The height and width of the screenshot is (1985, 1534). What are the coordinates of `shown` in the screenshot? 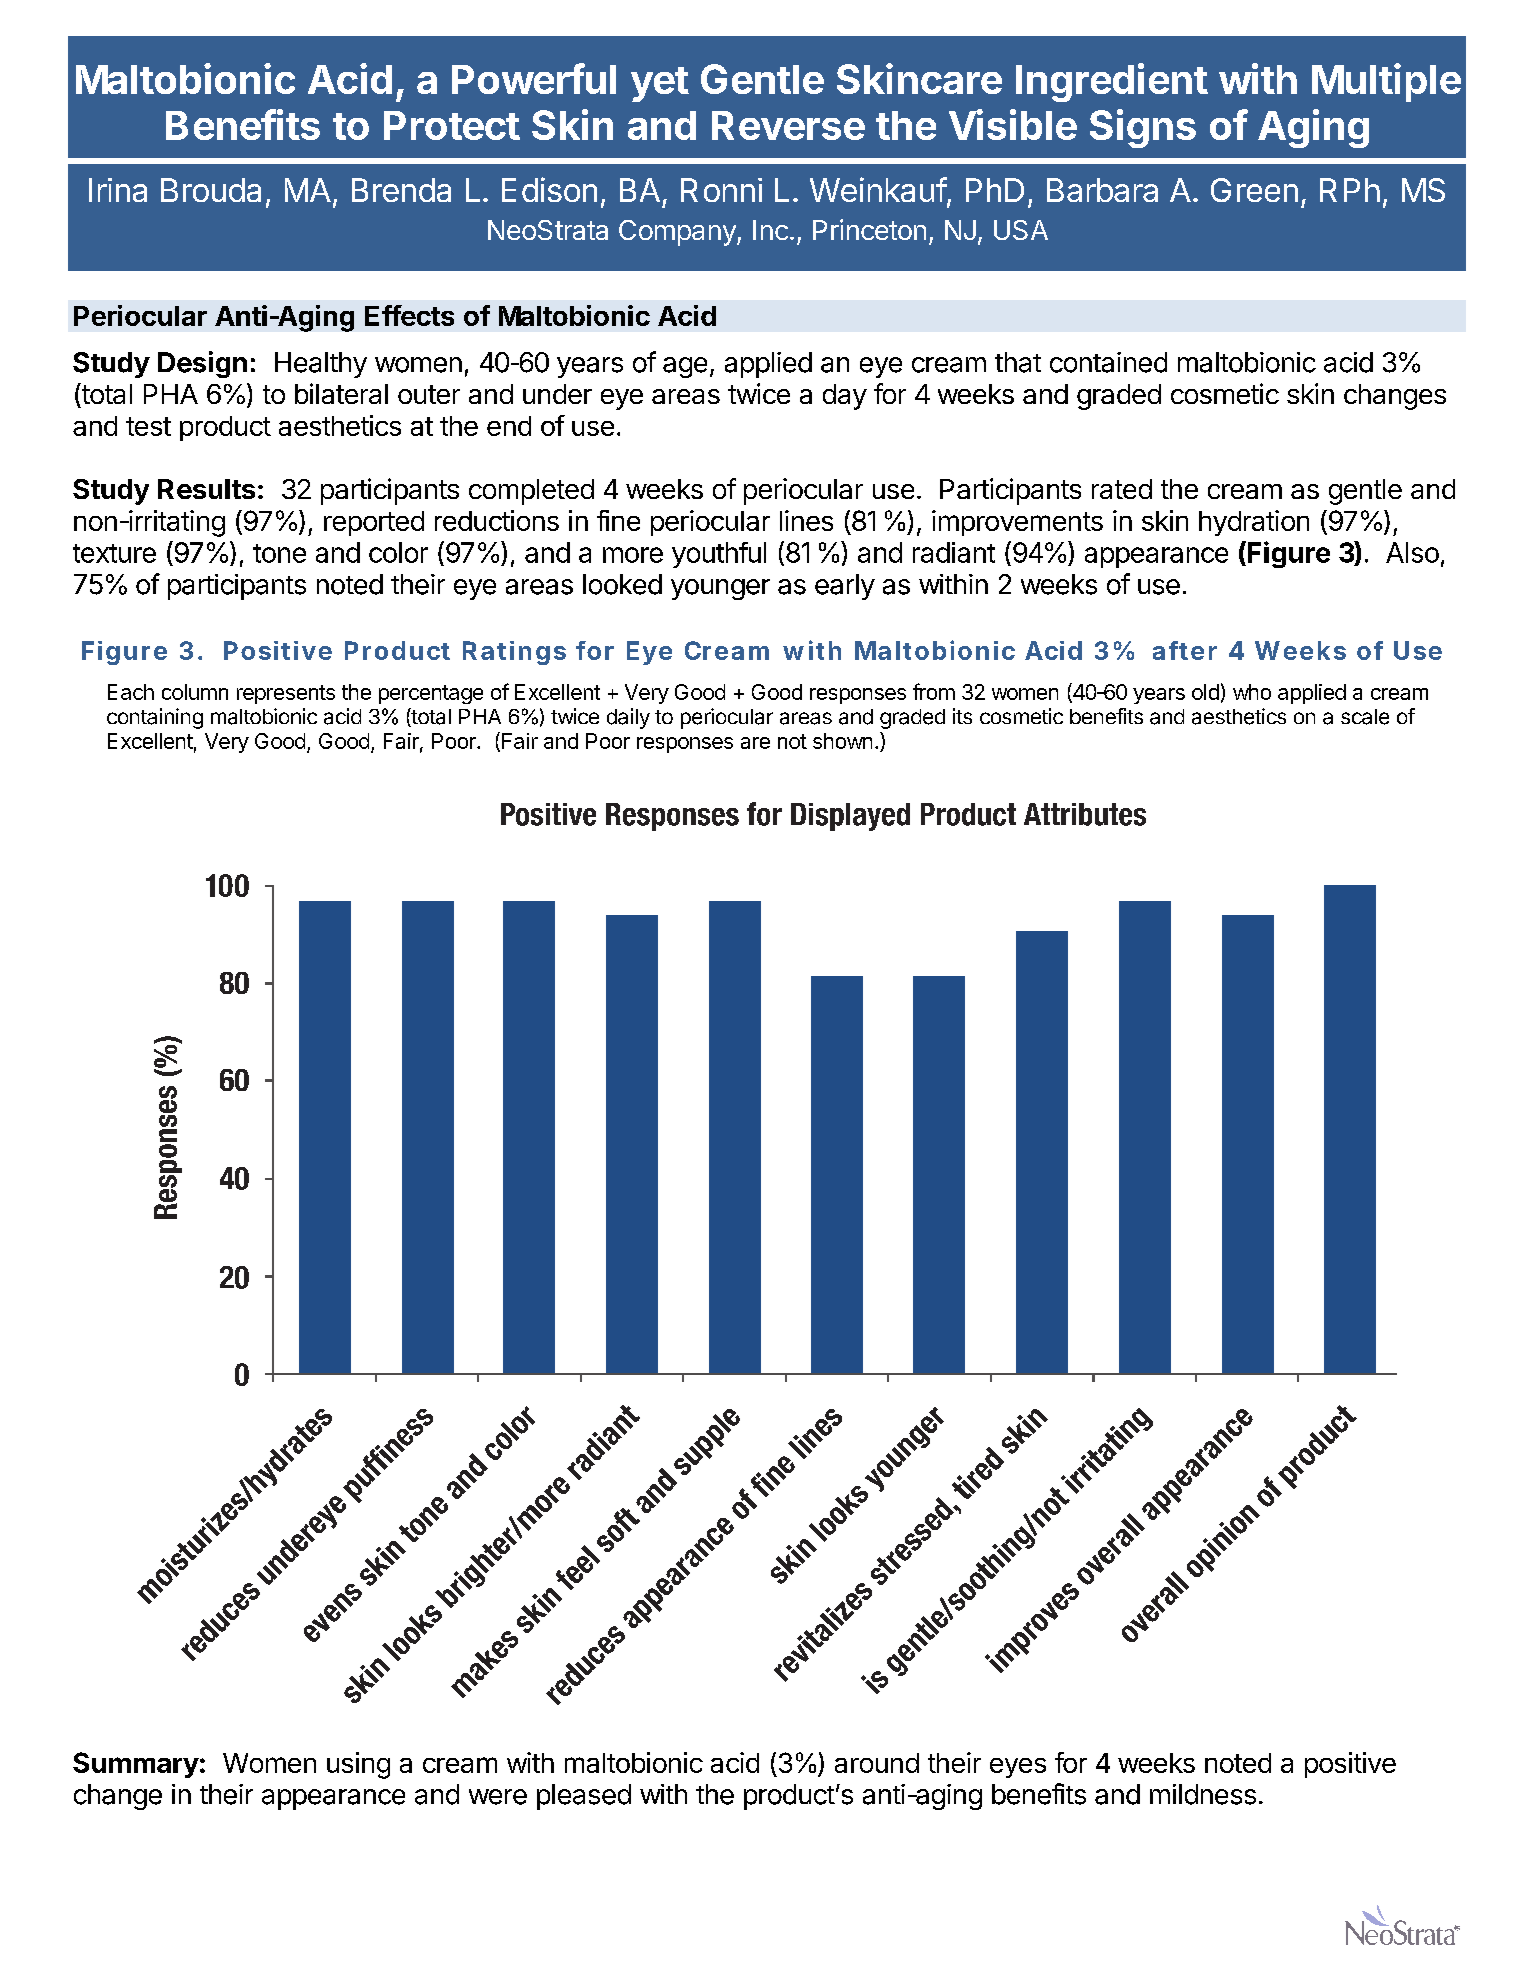 It's located at (842, 741).
